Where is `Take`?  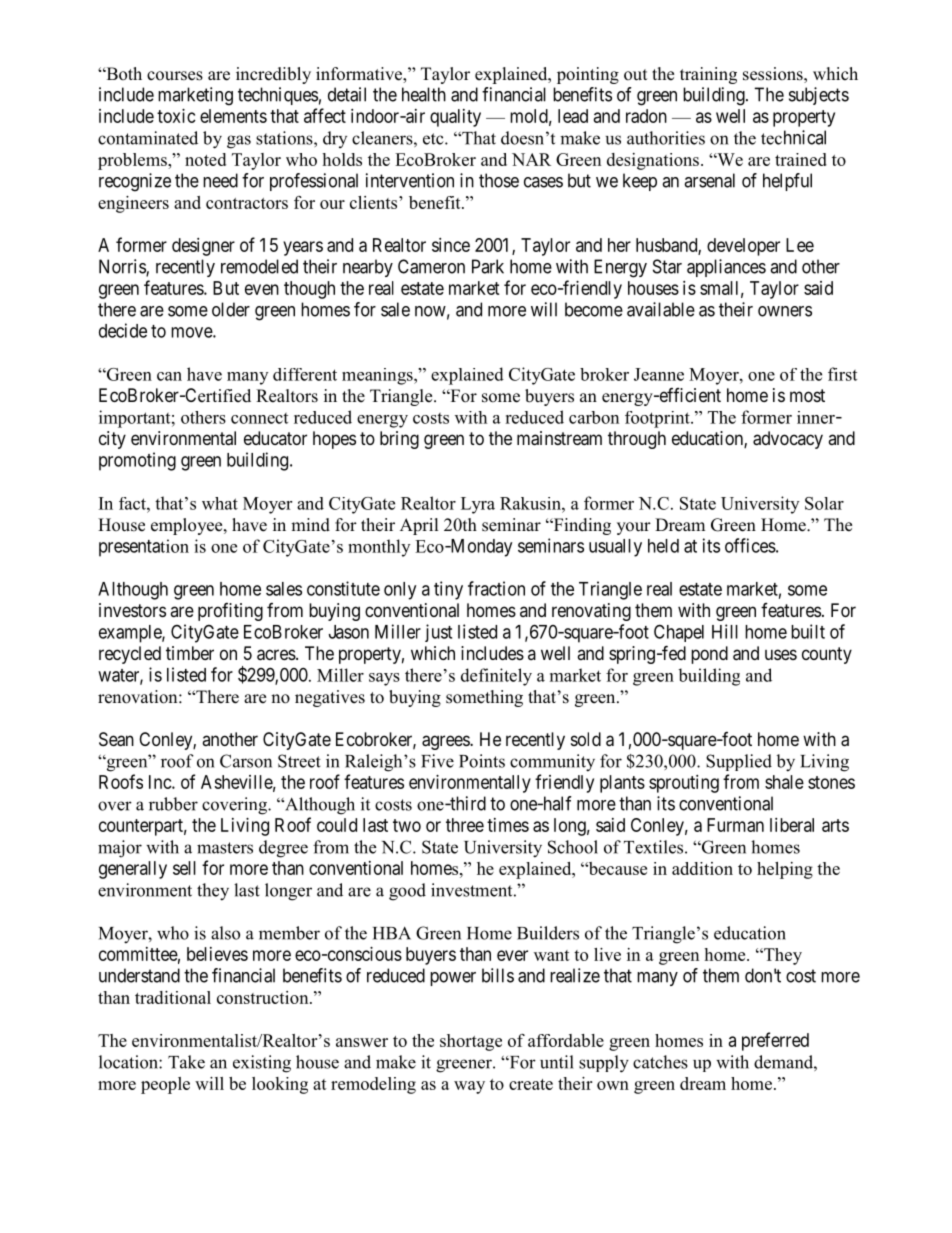 Take is located at coordinates (186, 1062).
